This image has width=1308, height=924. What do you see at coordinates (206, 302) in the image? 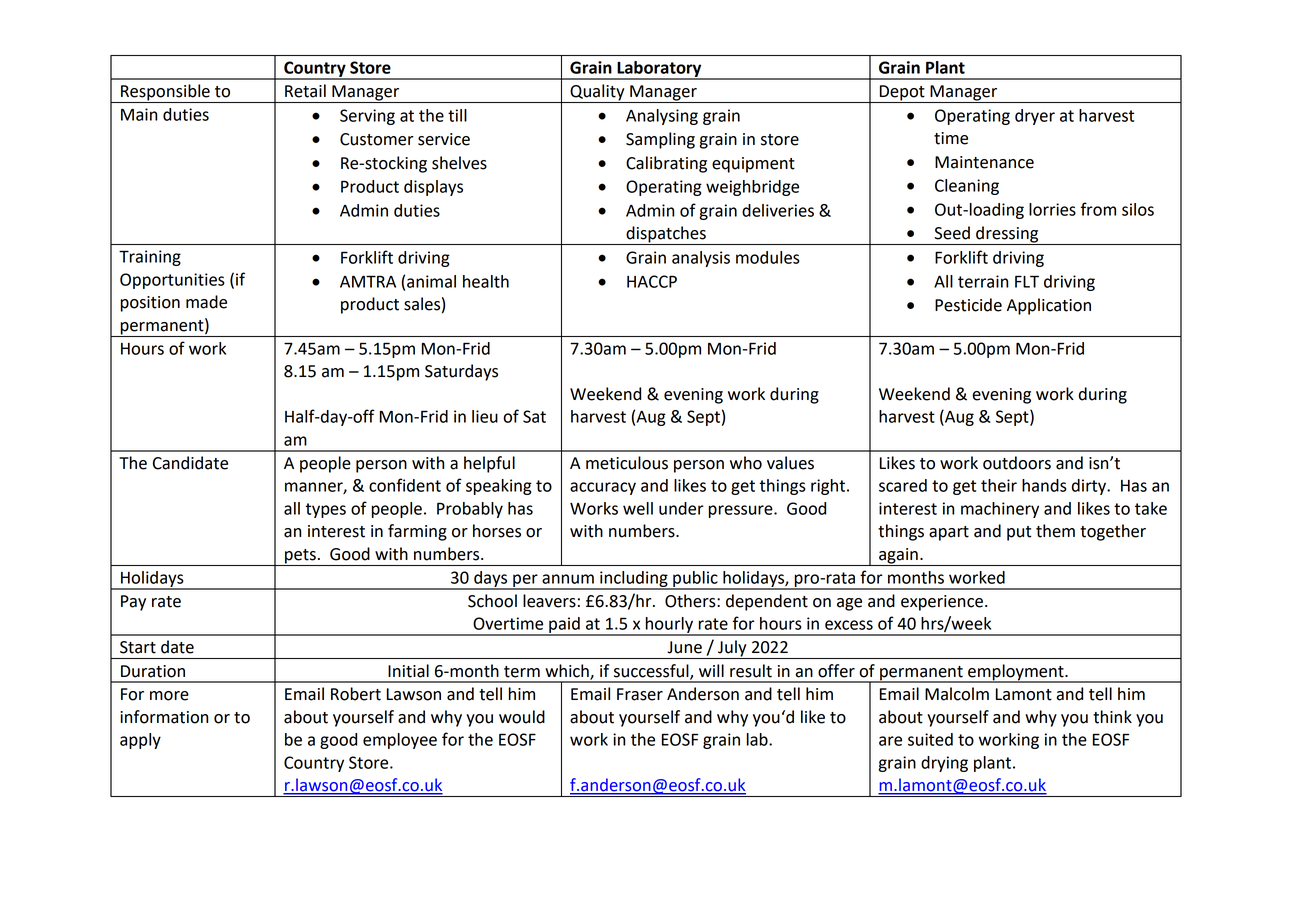
I see `made` at bounding box center [206, 302].
